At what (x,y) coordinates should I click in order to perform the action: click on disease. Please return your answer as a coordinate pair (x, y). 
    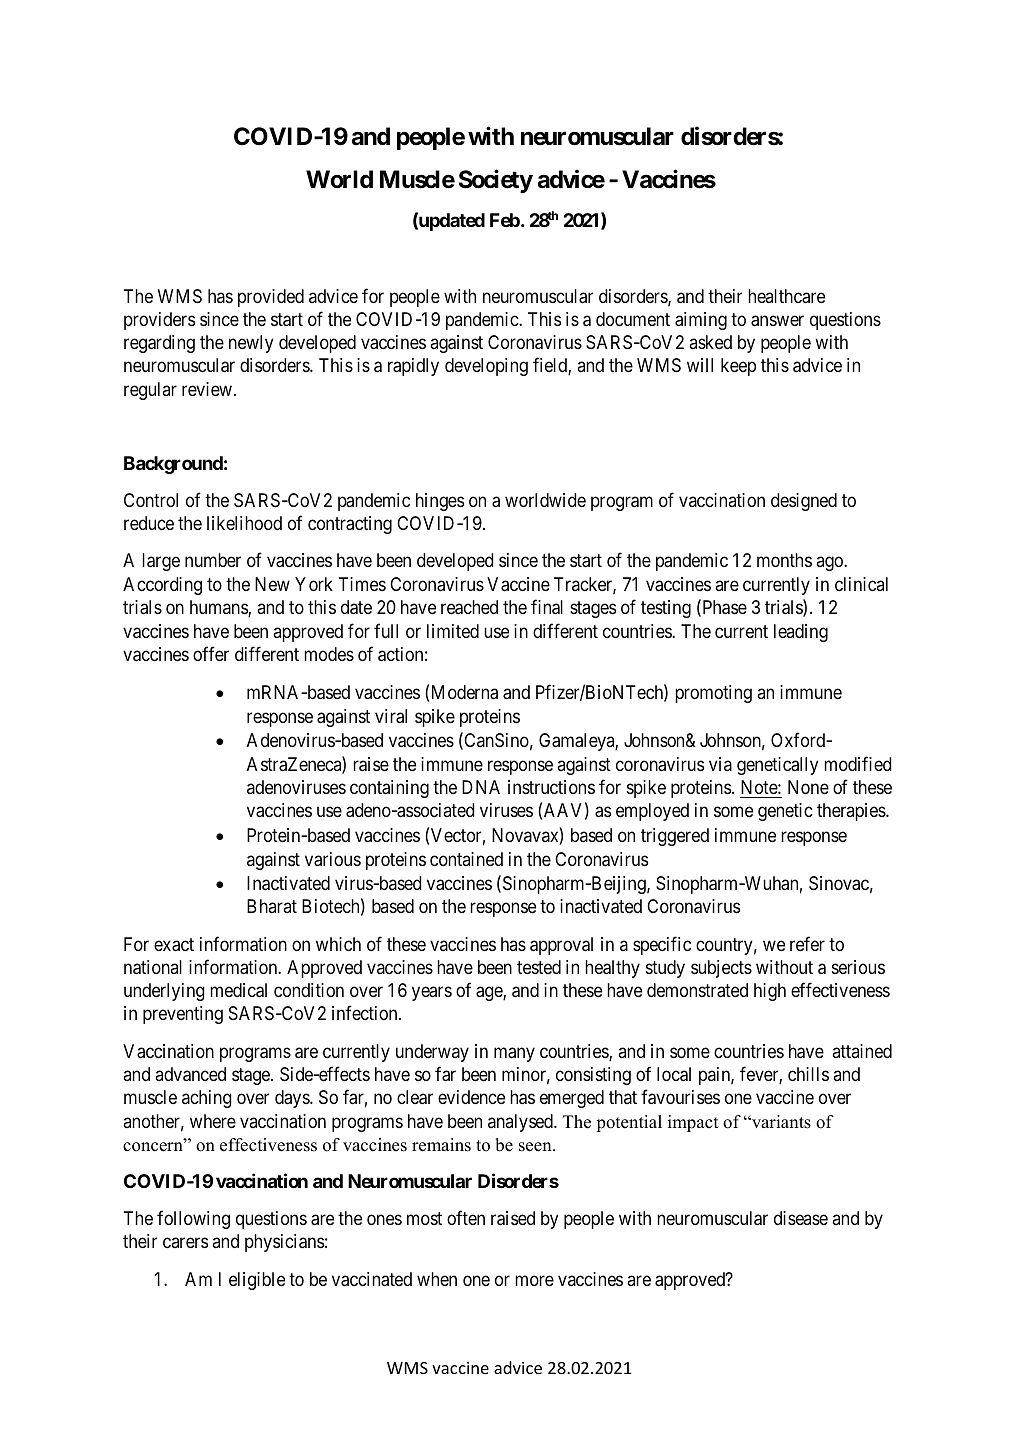
    Looking at the image, I should click on (801, 1218).
